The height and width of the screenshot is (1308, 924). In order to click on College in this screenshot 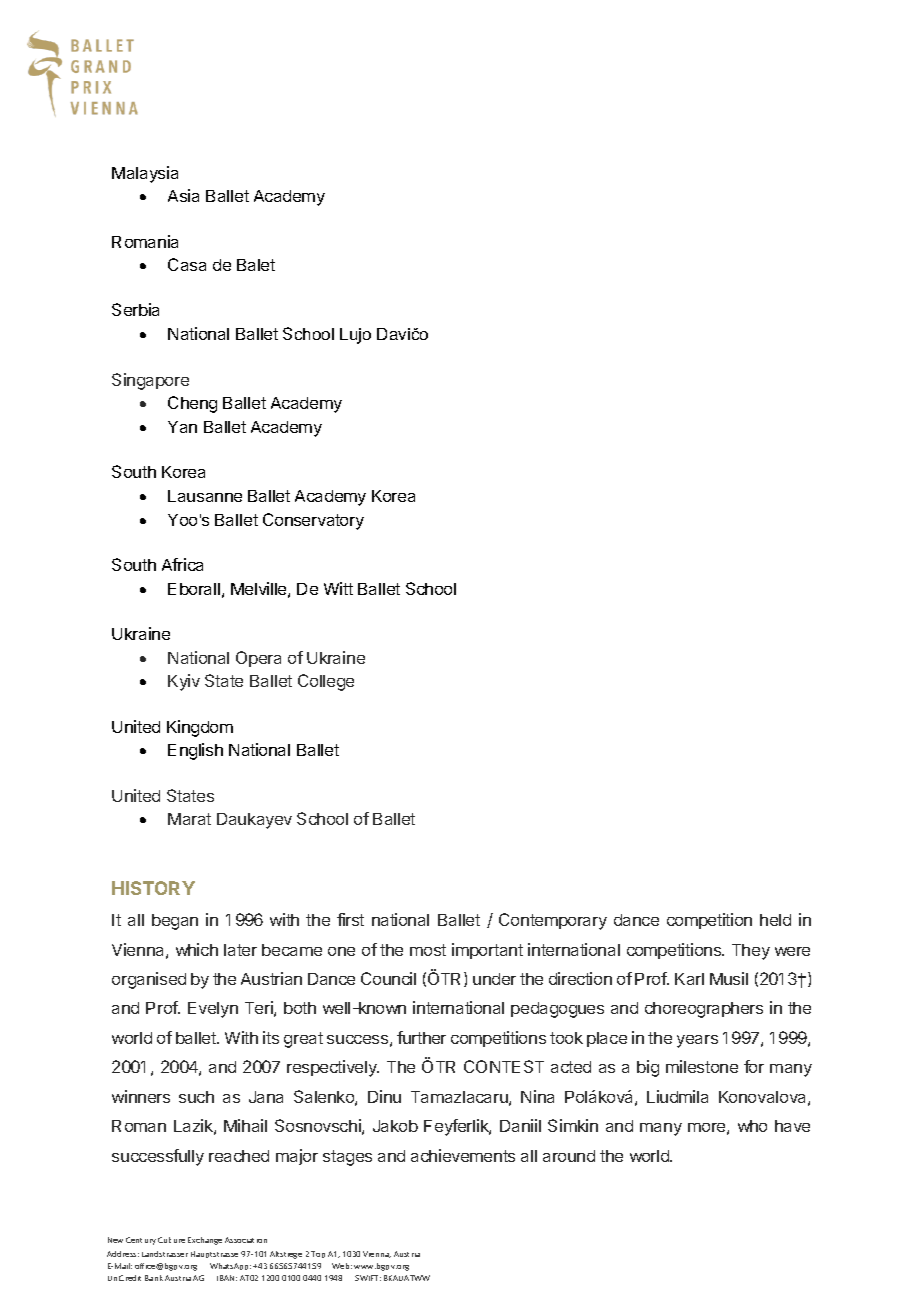, I will do `click(326, 682)`.
